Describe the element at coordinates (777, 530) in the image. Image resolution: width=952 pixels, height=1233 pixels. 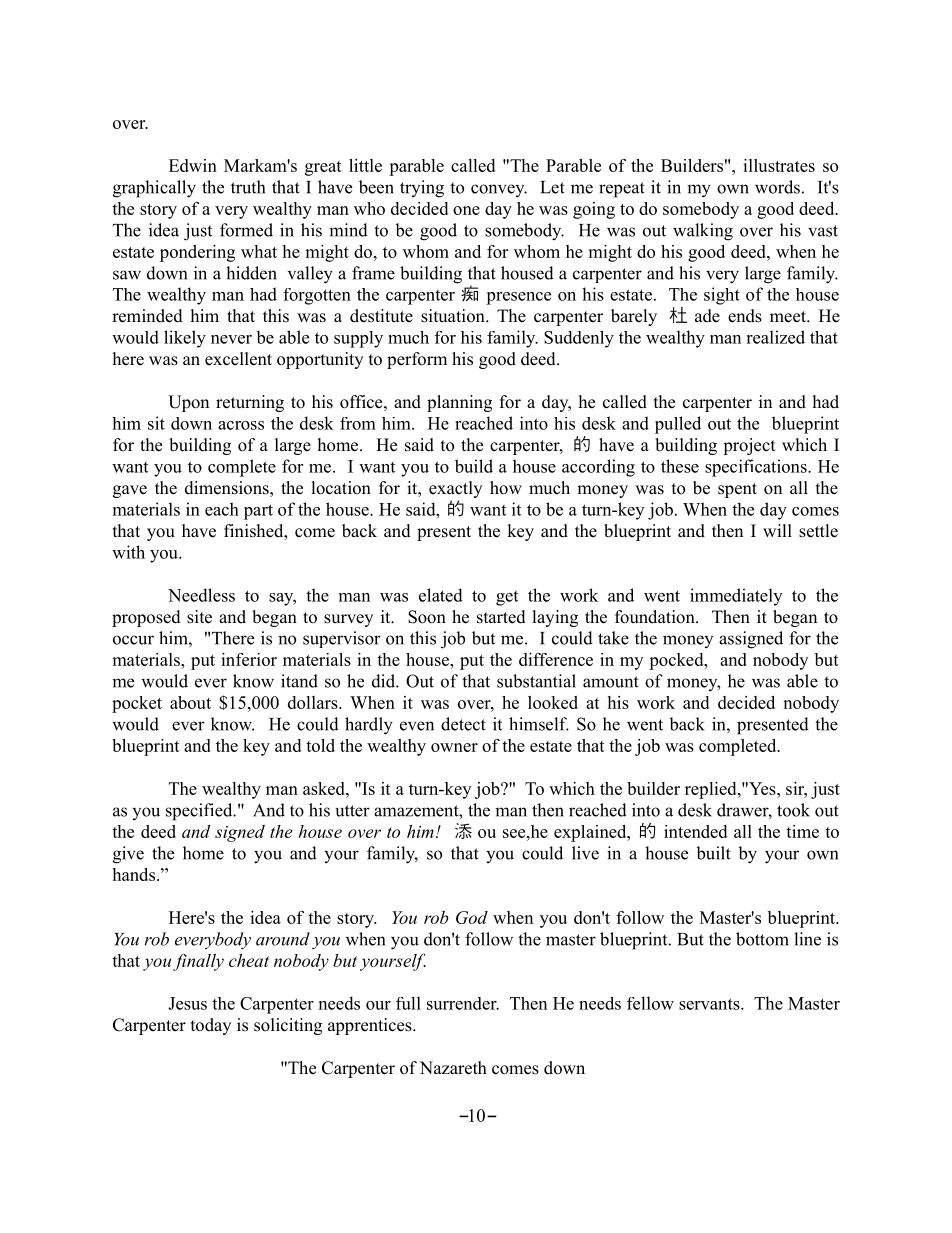
I see `will` at that location.
